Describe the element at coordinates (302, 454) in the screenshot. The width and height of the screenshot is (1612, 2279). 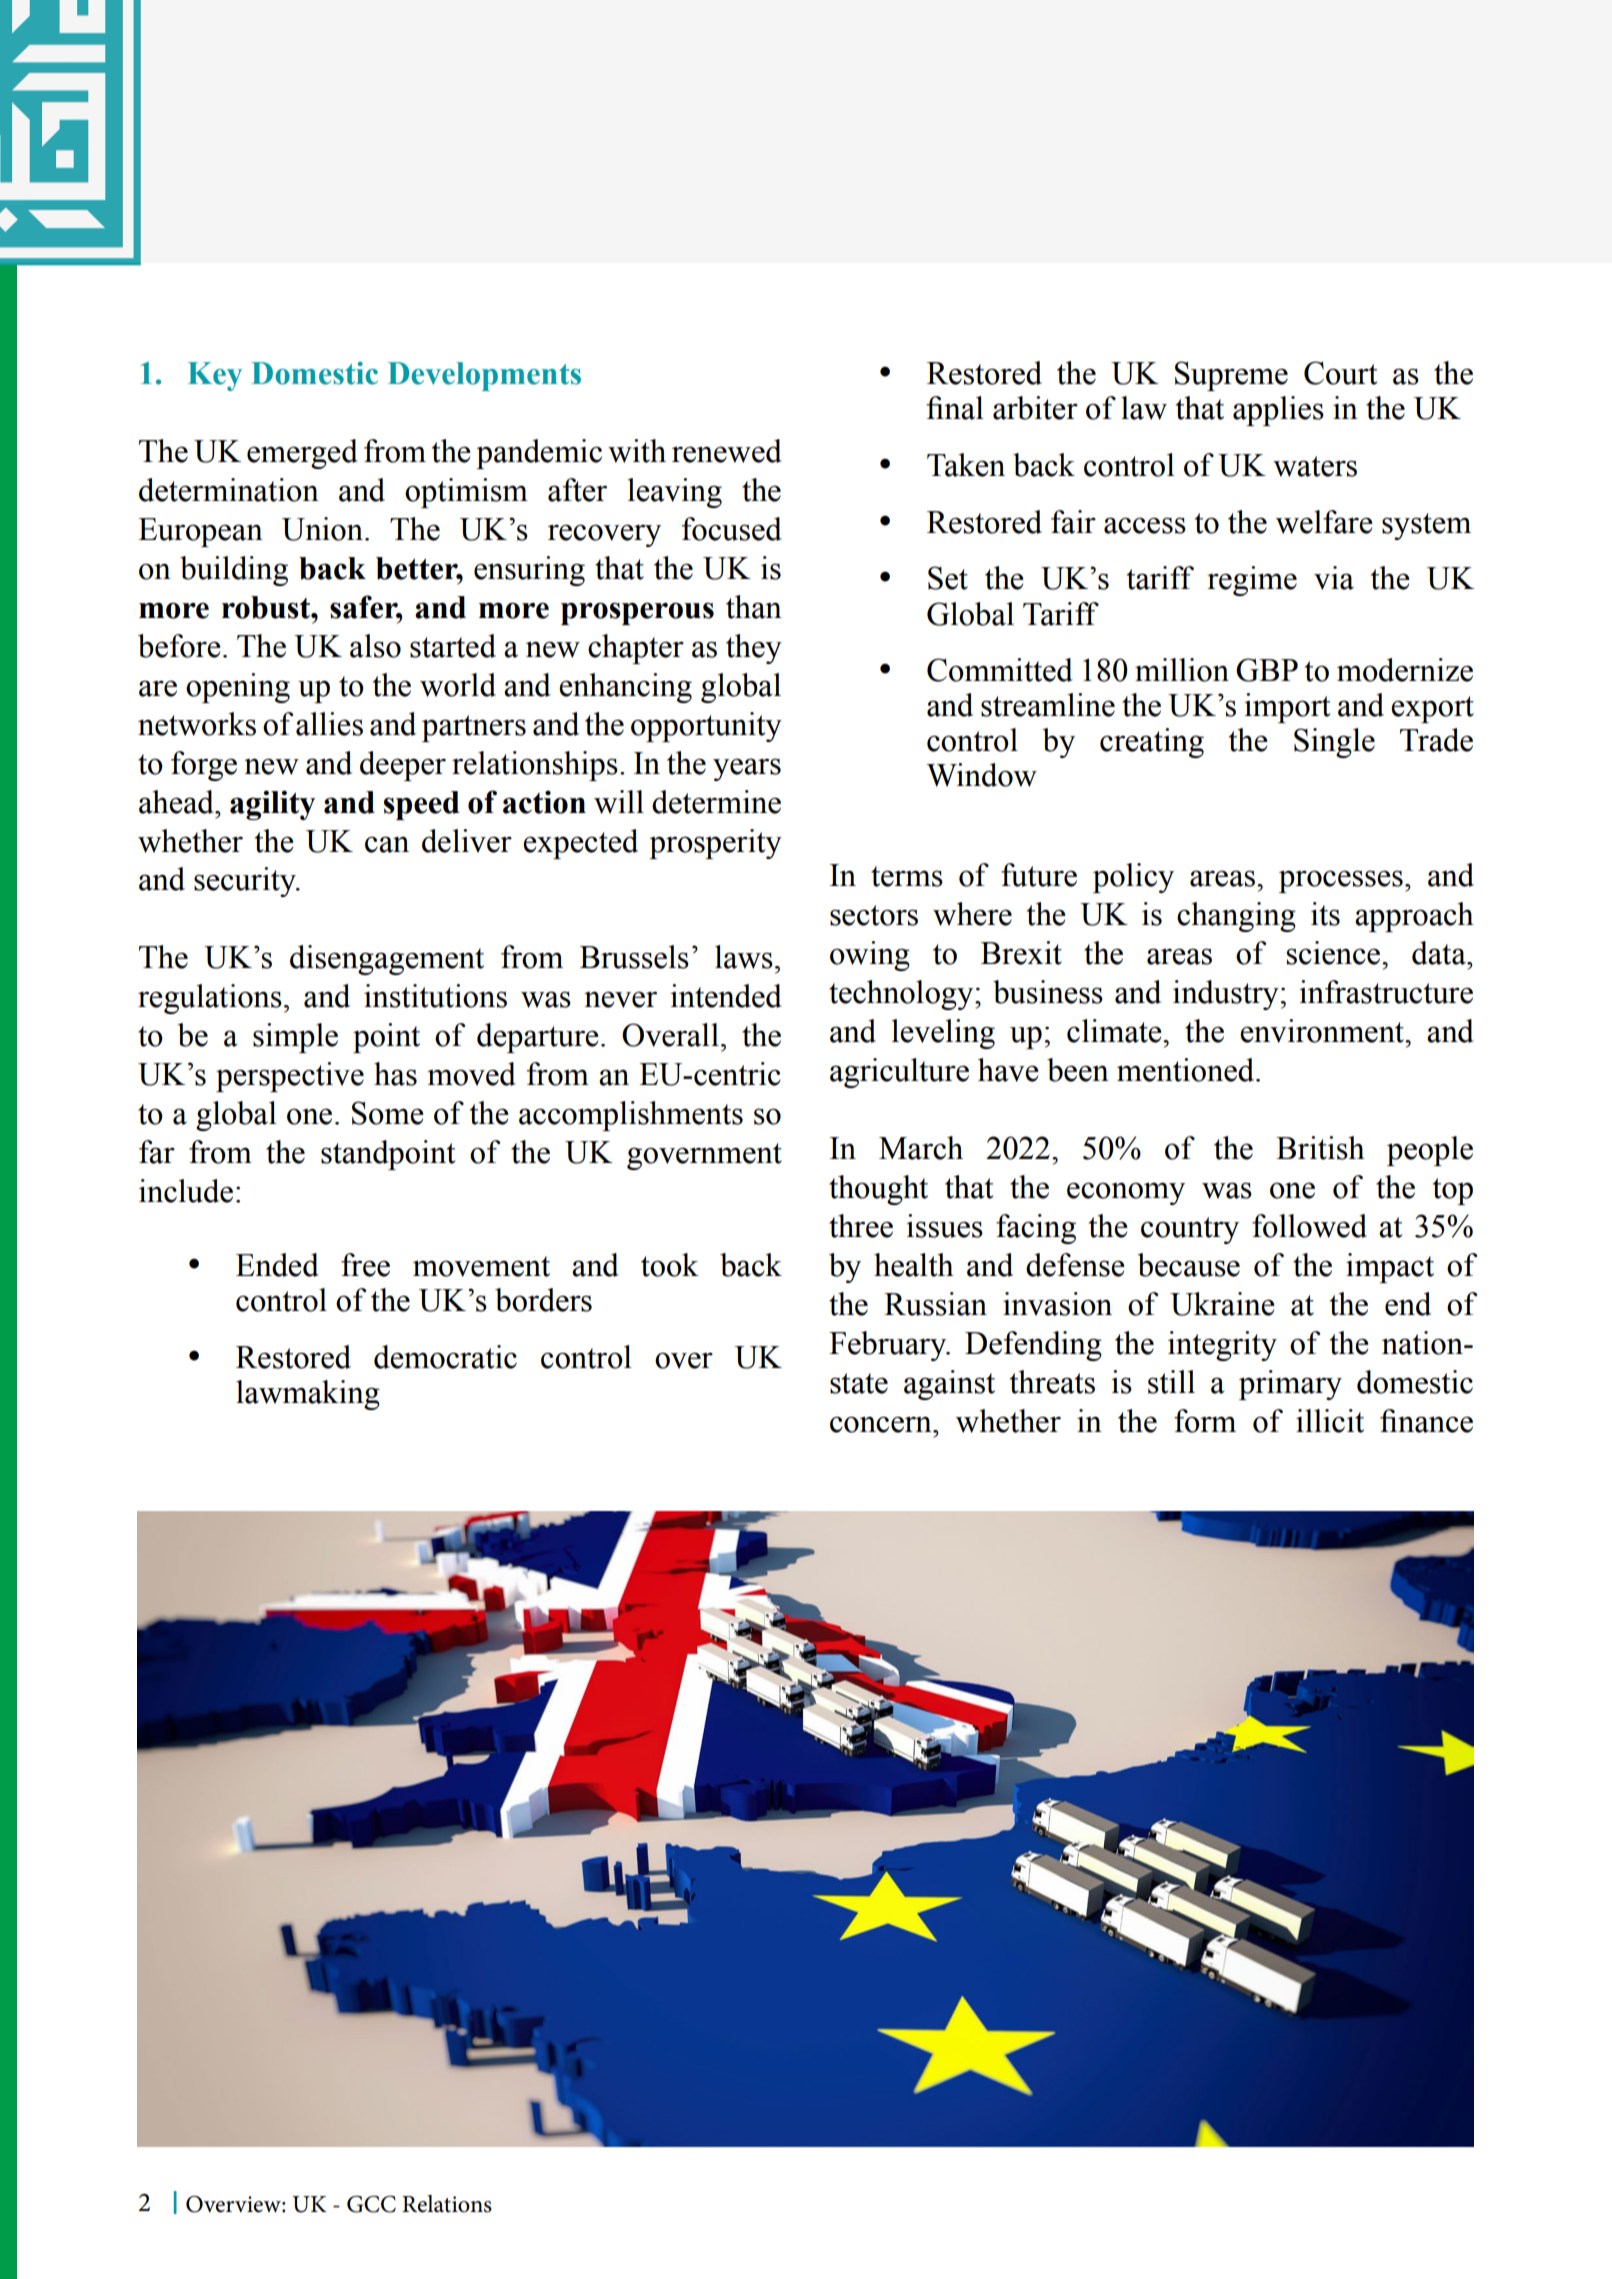
I see `emerged` at that location.
